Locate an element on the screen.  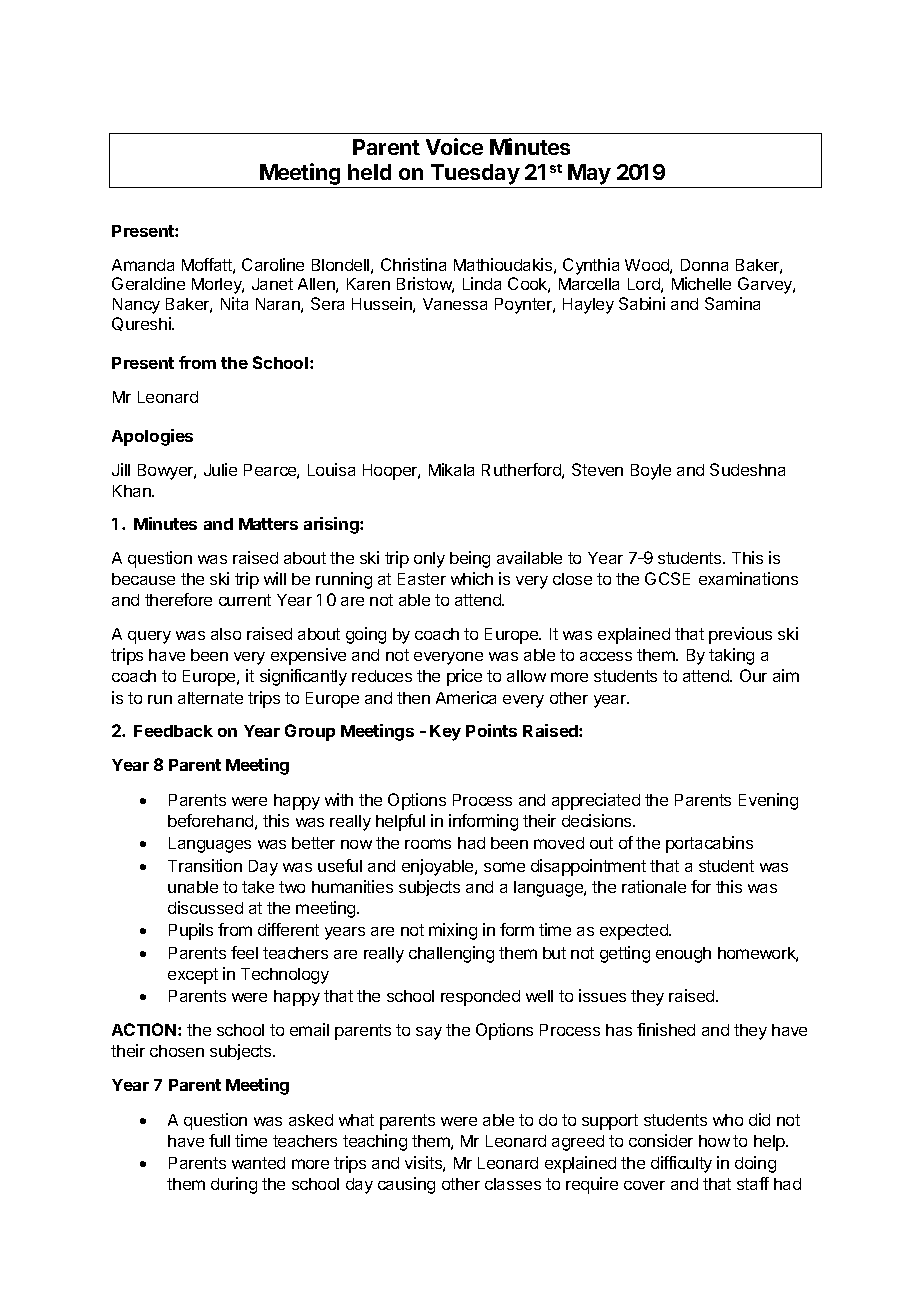
Louisa is located at coordinates (331, 469).
